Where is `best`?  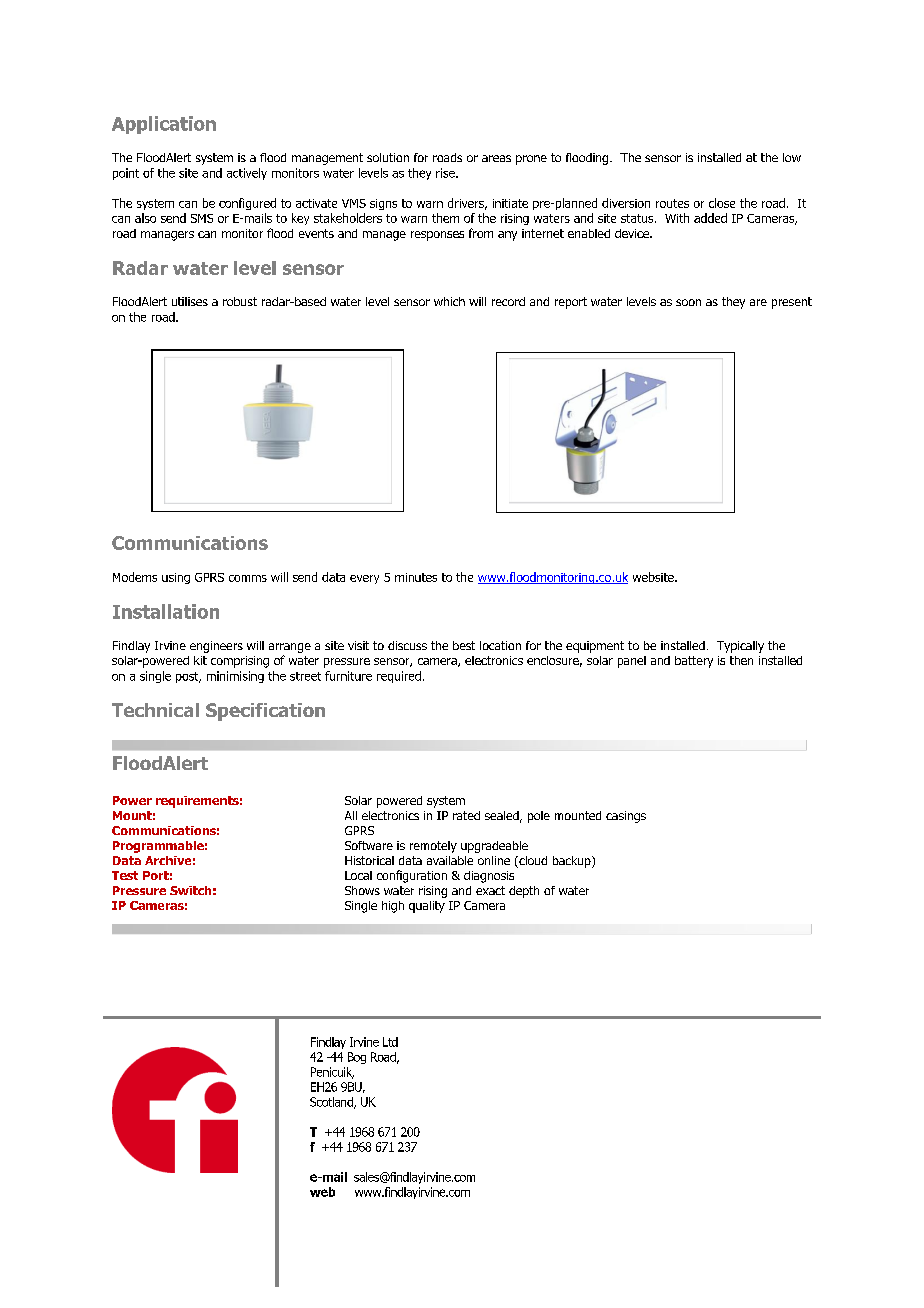 best is located at coordinates (464, 645).
